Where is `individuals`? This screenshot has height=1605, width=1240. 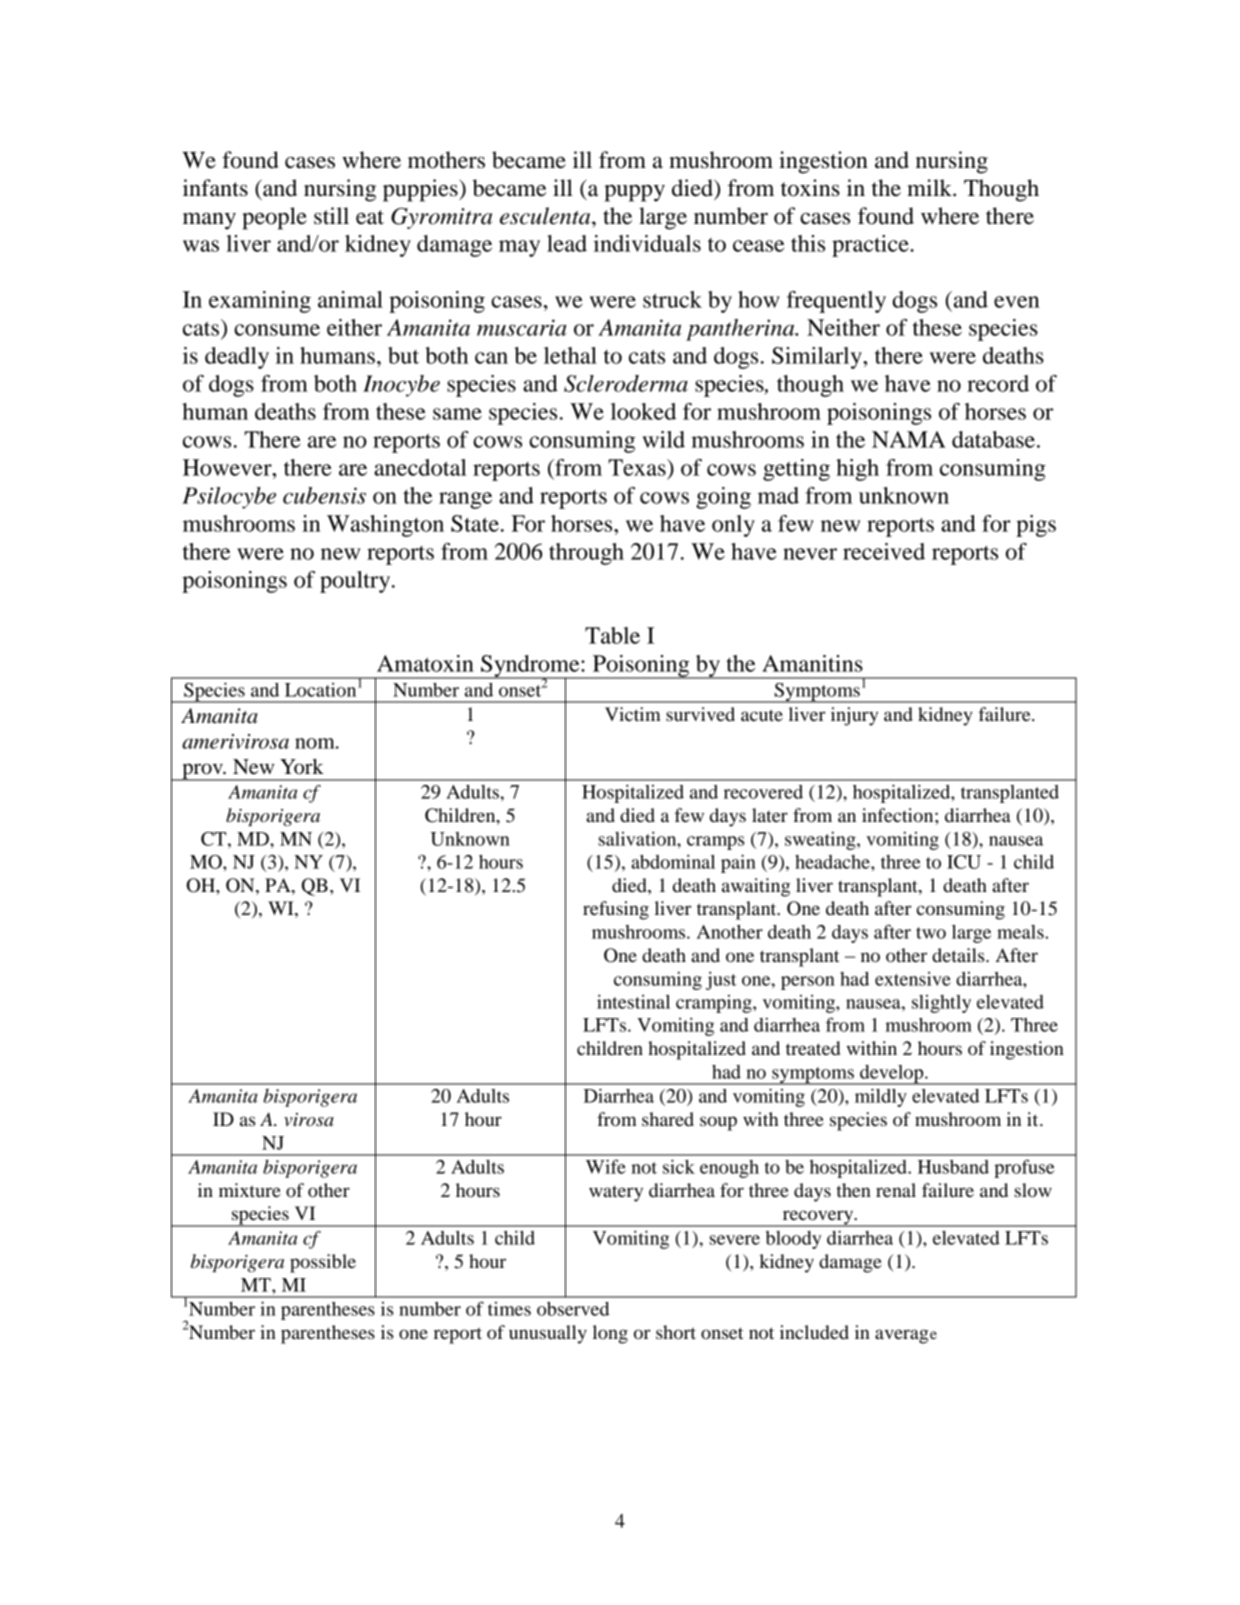 individuals is located at coordinates (647, 243).
